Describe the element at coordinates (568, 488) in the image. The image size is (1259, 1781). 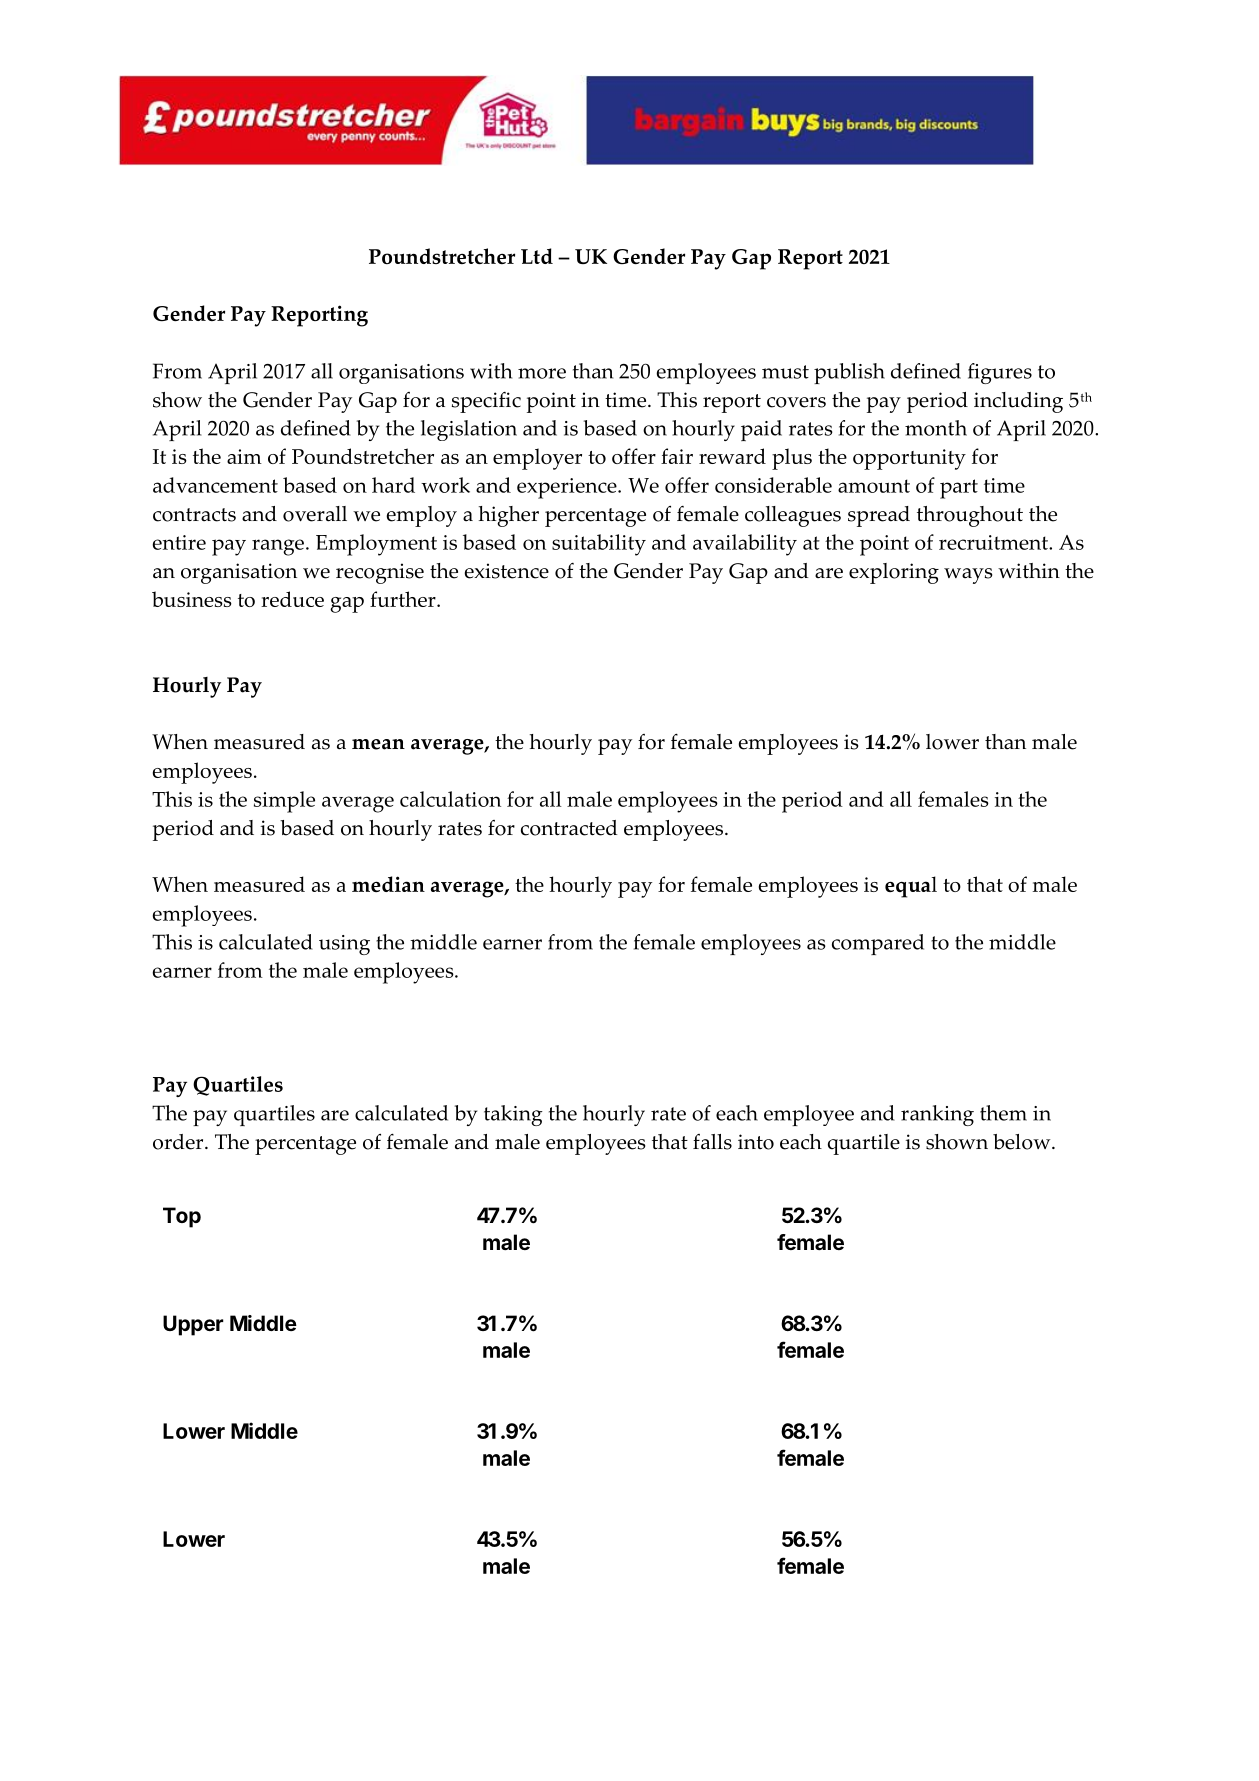
I see `experience` at that location.
